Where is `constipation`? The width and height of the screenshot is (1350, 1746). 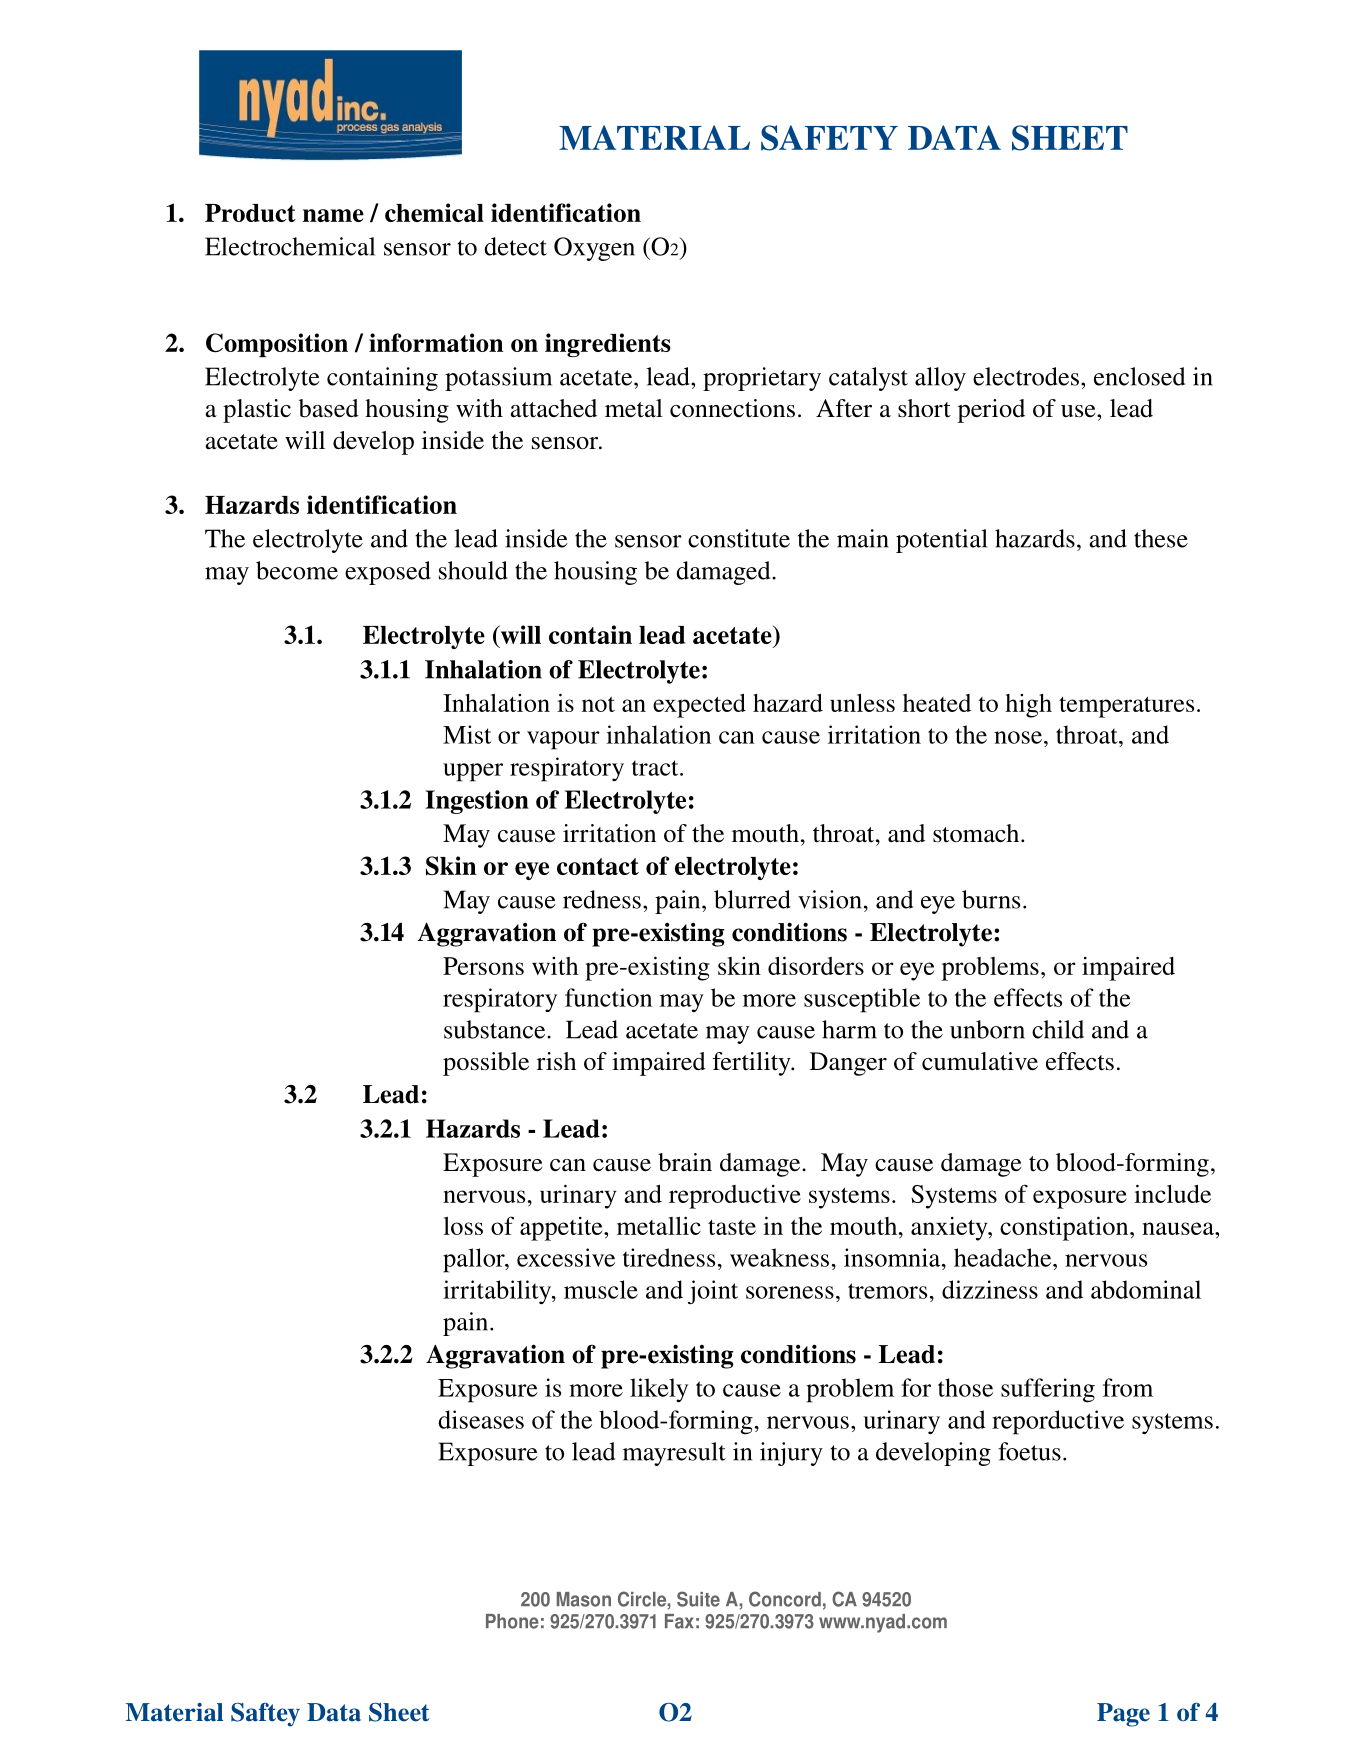 constipation is located at coordinates (1065, 1228).
